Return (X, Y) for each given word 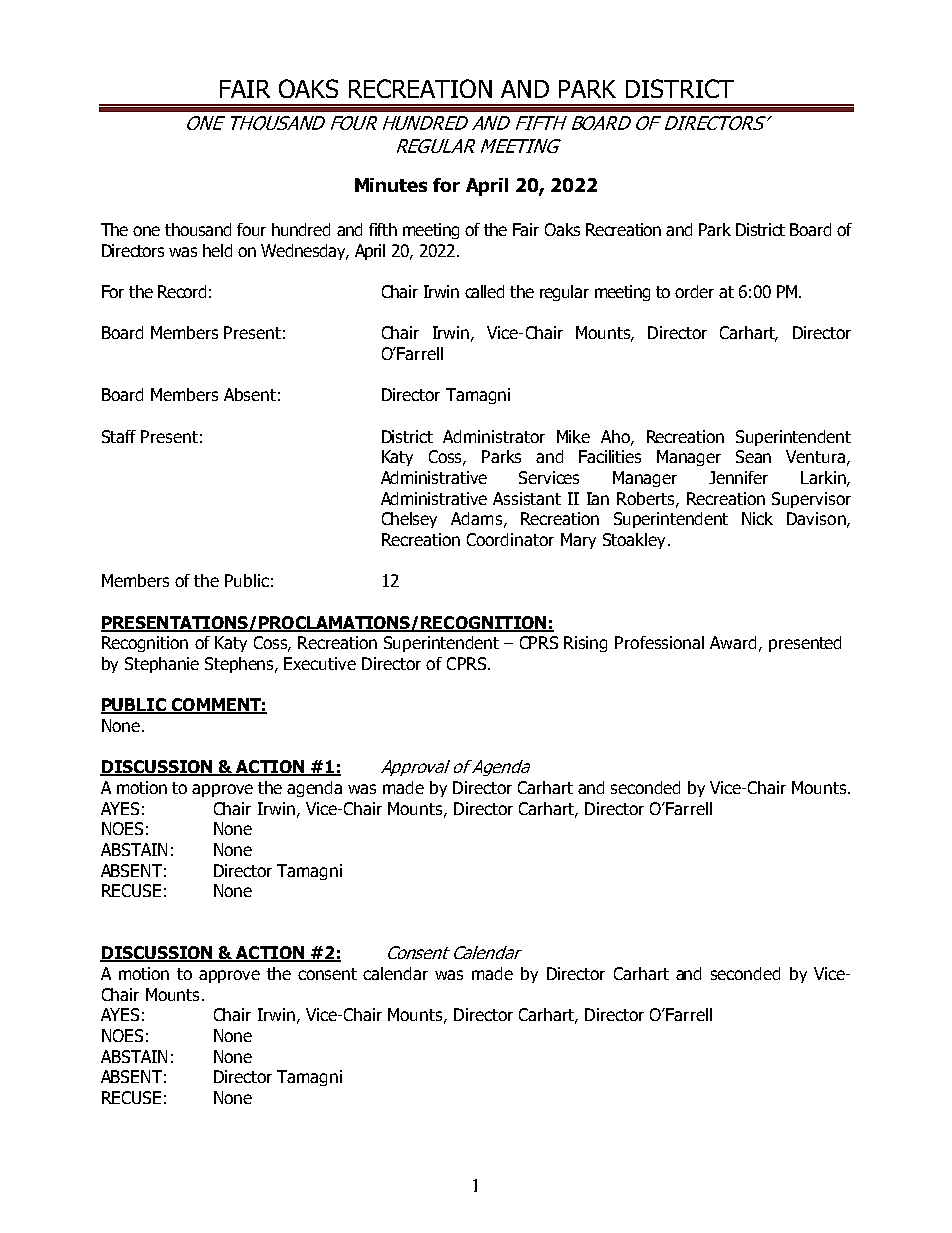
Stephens (240, 665)
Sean (753, 456)
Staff (119, 436)
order (694, 291)
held (217, 250)
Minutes (391, 185)
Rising (585, 644)
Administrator (494, 436)
